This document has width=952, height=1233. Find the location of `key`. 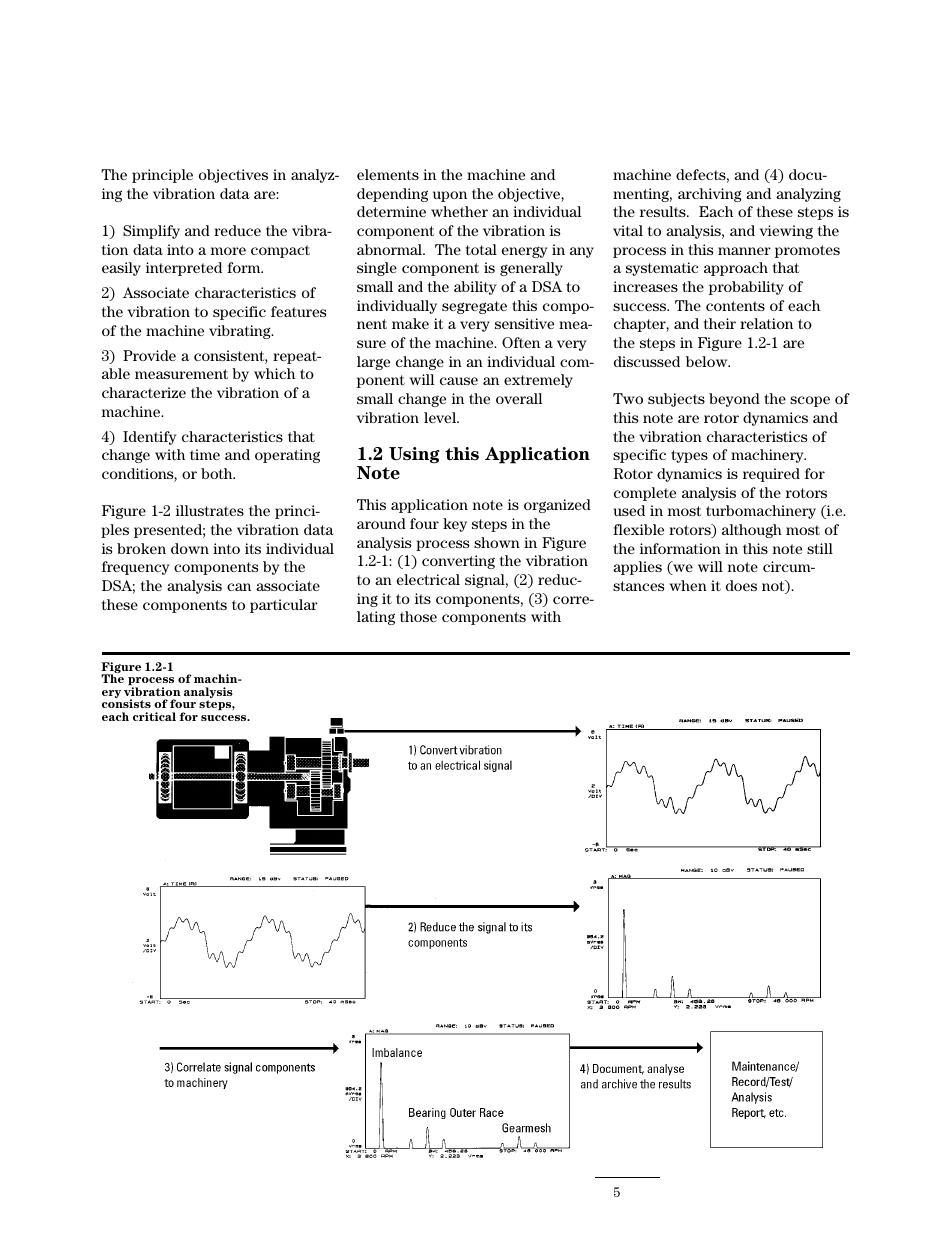

key is located at coordinates (455, 525).
